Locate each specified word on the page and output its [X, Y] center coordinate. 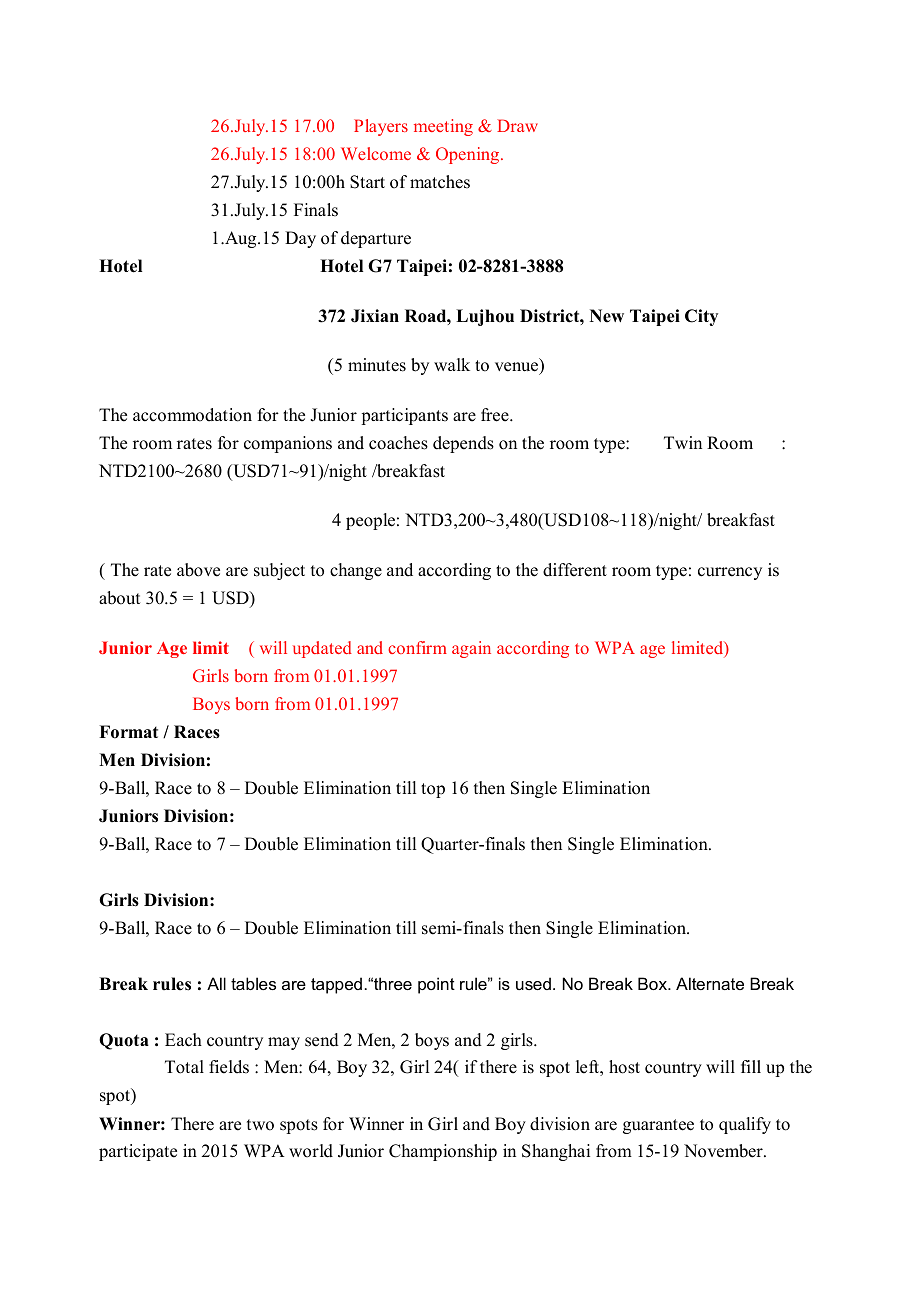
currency [730, 573]
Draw [517, 125]
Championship [443, 1152]
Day [300, 239]
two [260, 1125]
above [198, 570]
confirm [417, 647]
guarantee [658, 1126]
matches [440, 182]
